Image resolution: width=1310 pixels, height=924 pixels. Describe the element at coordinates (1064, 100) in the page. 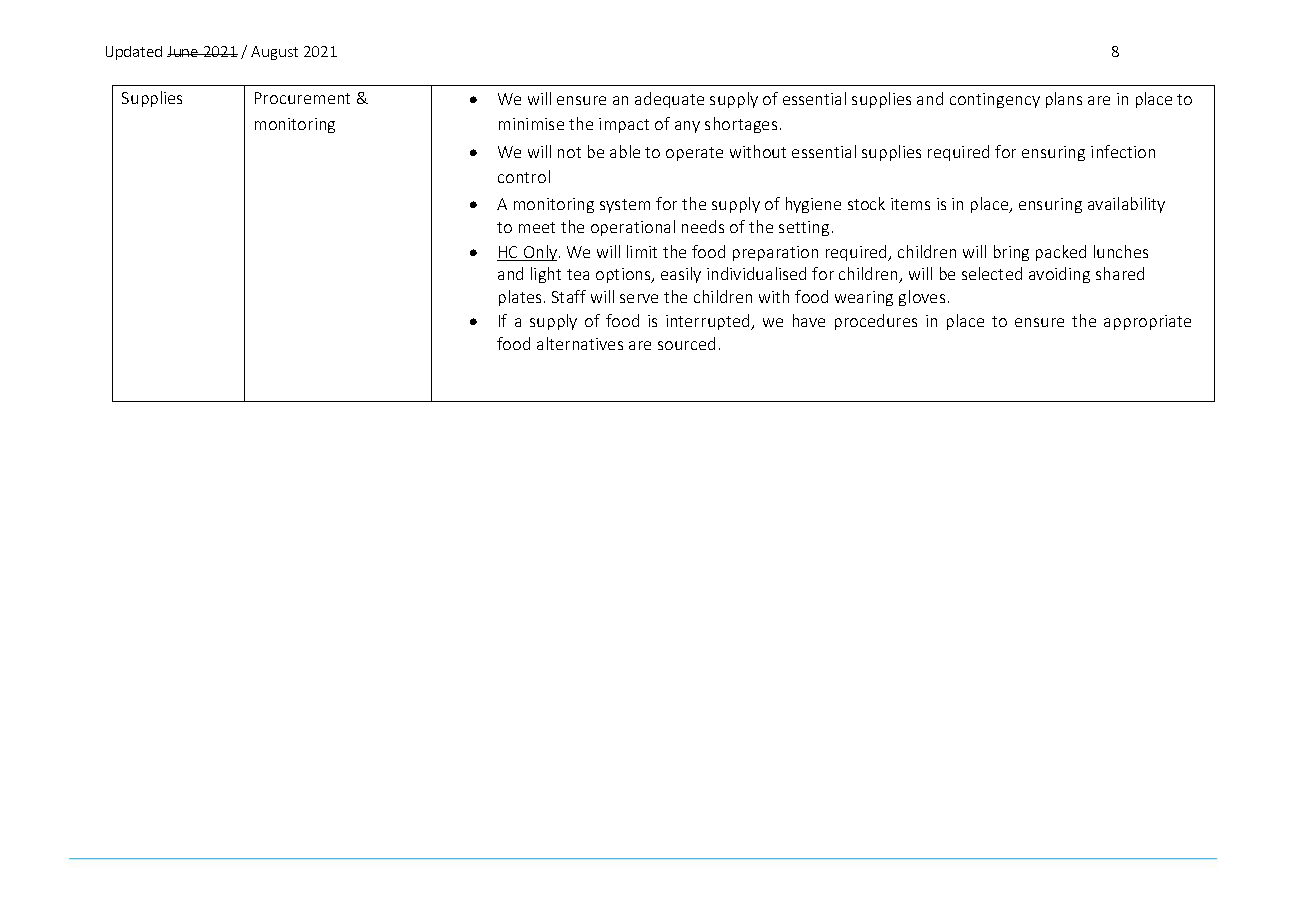

I see `plans` at that location.
